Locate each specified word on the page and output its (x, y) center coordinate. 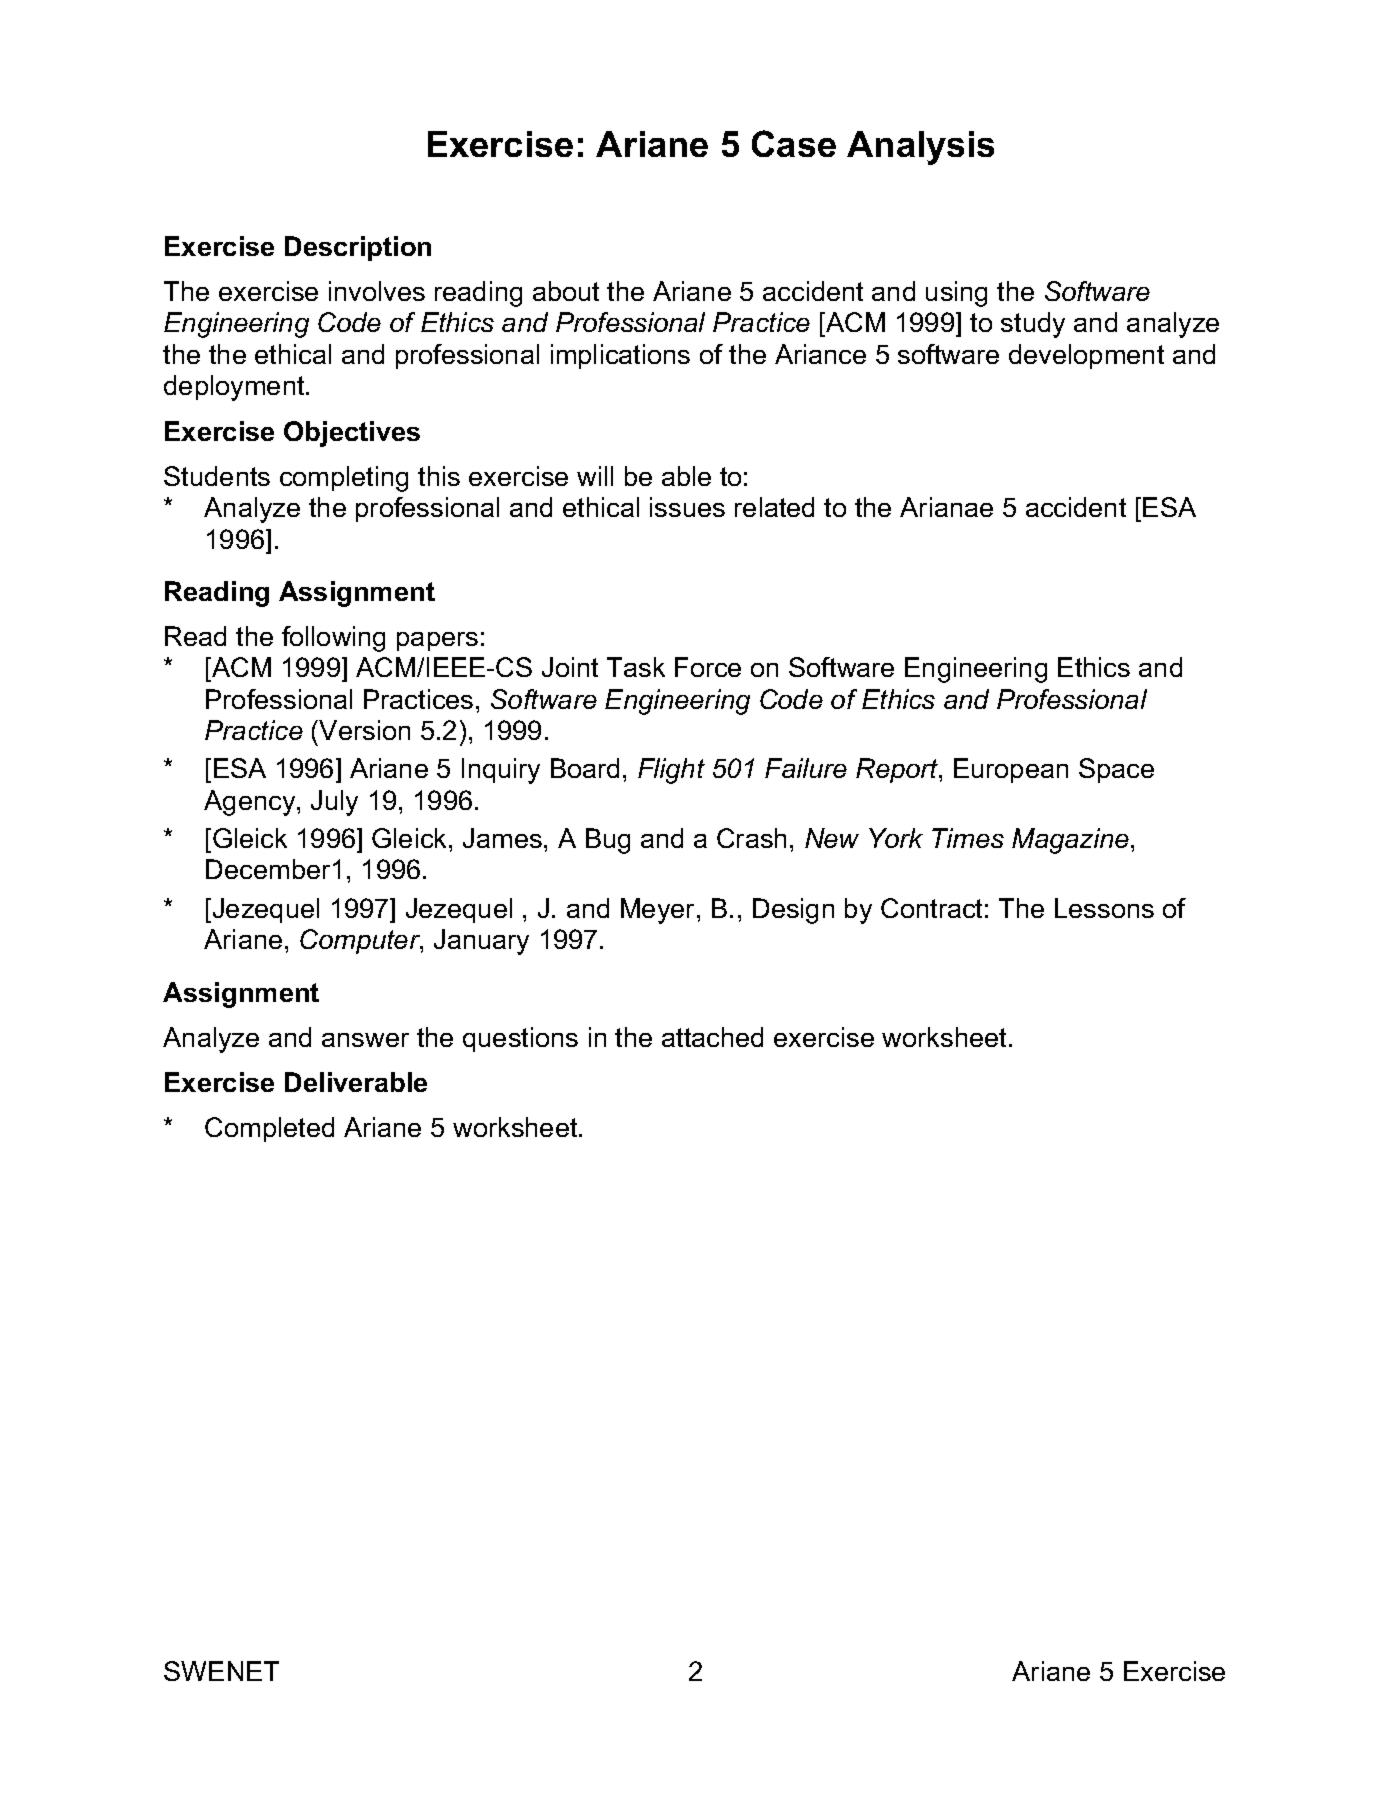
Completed (269, 1129)
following (333, 639)
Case (794, 143)
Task (636, 667)
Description (358, 248)
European (1011, 770)
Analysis (920, 148)
